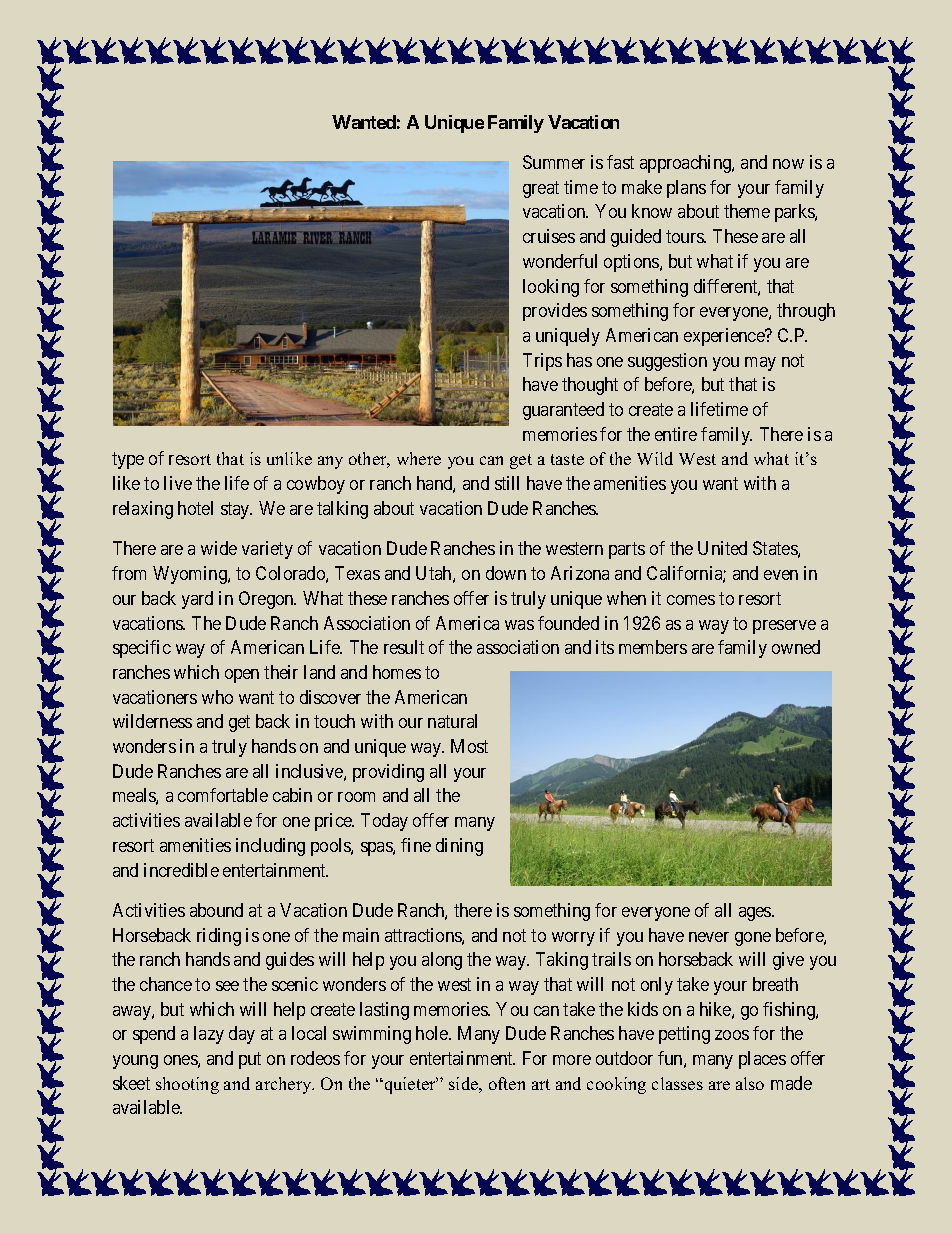 The image size is (952, 1233). What do you see at coordinates (209, 1035) in the screenshot?
I see `lazy` at bounding box center [209, 1035].
